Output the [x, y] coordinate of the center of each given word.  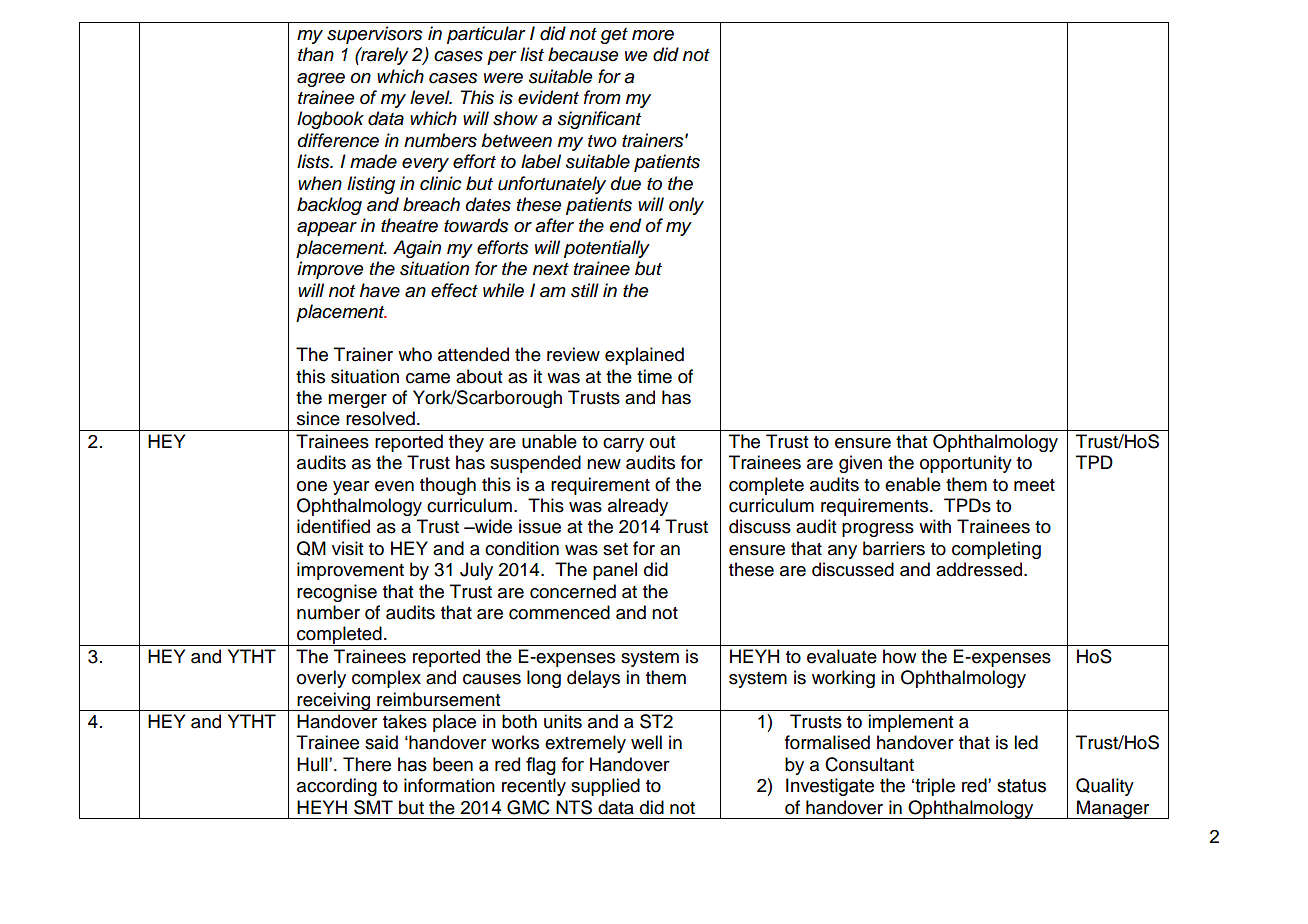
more [653, 35]
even [394, 486]
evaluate [842, 656]
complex [386, 679]
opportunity [966, 464]
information [449, 785]
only [686, 206]
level [431, 97]
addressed [980, 569]
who [415, 354]
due [626, 183]
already [638, 507]
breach [431, 204]
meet [1034, 485]
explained [644, 356]
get [614, 36]
